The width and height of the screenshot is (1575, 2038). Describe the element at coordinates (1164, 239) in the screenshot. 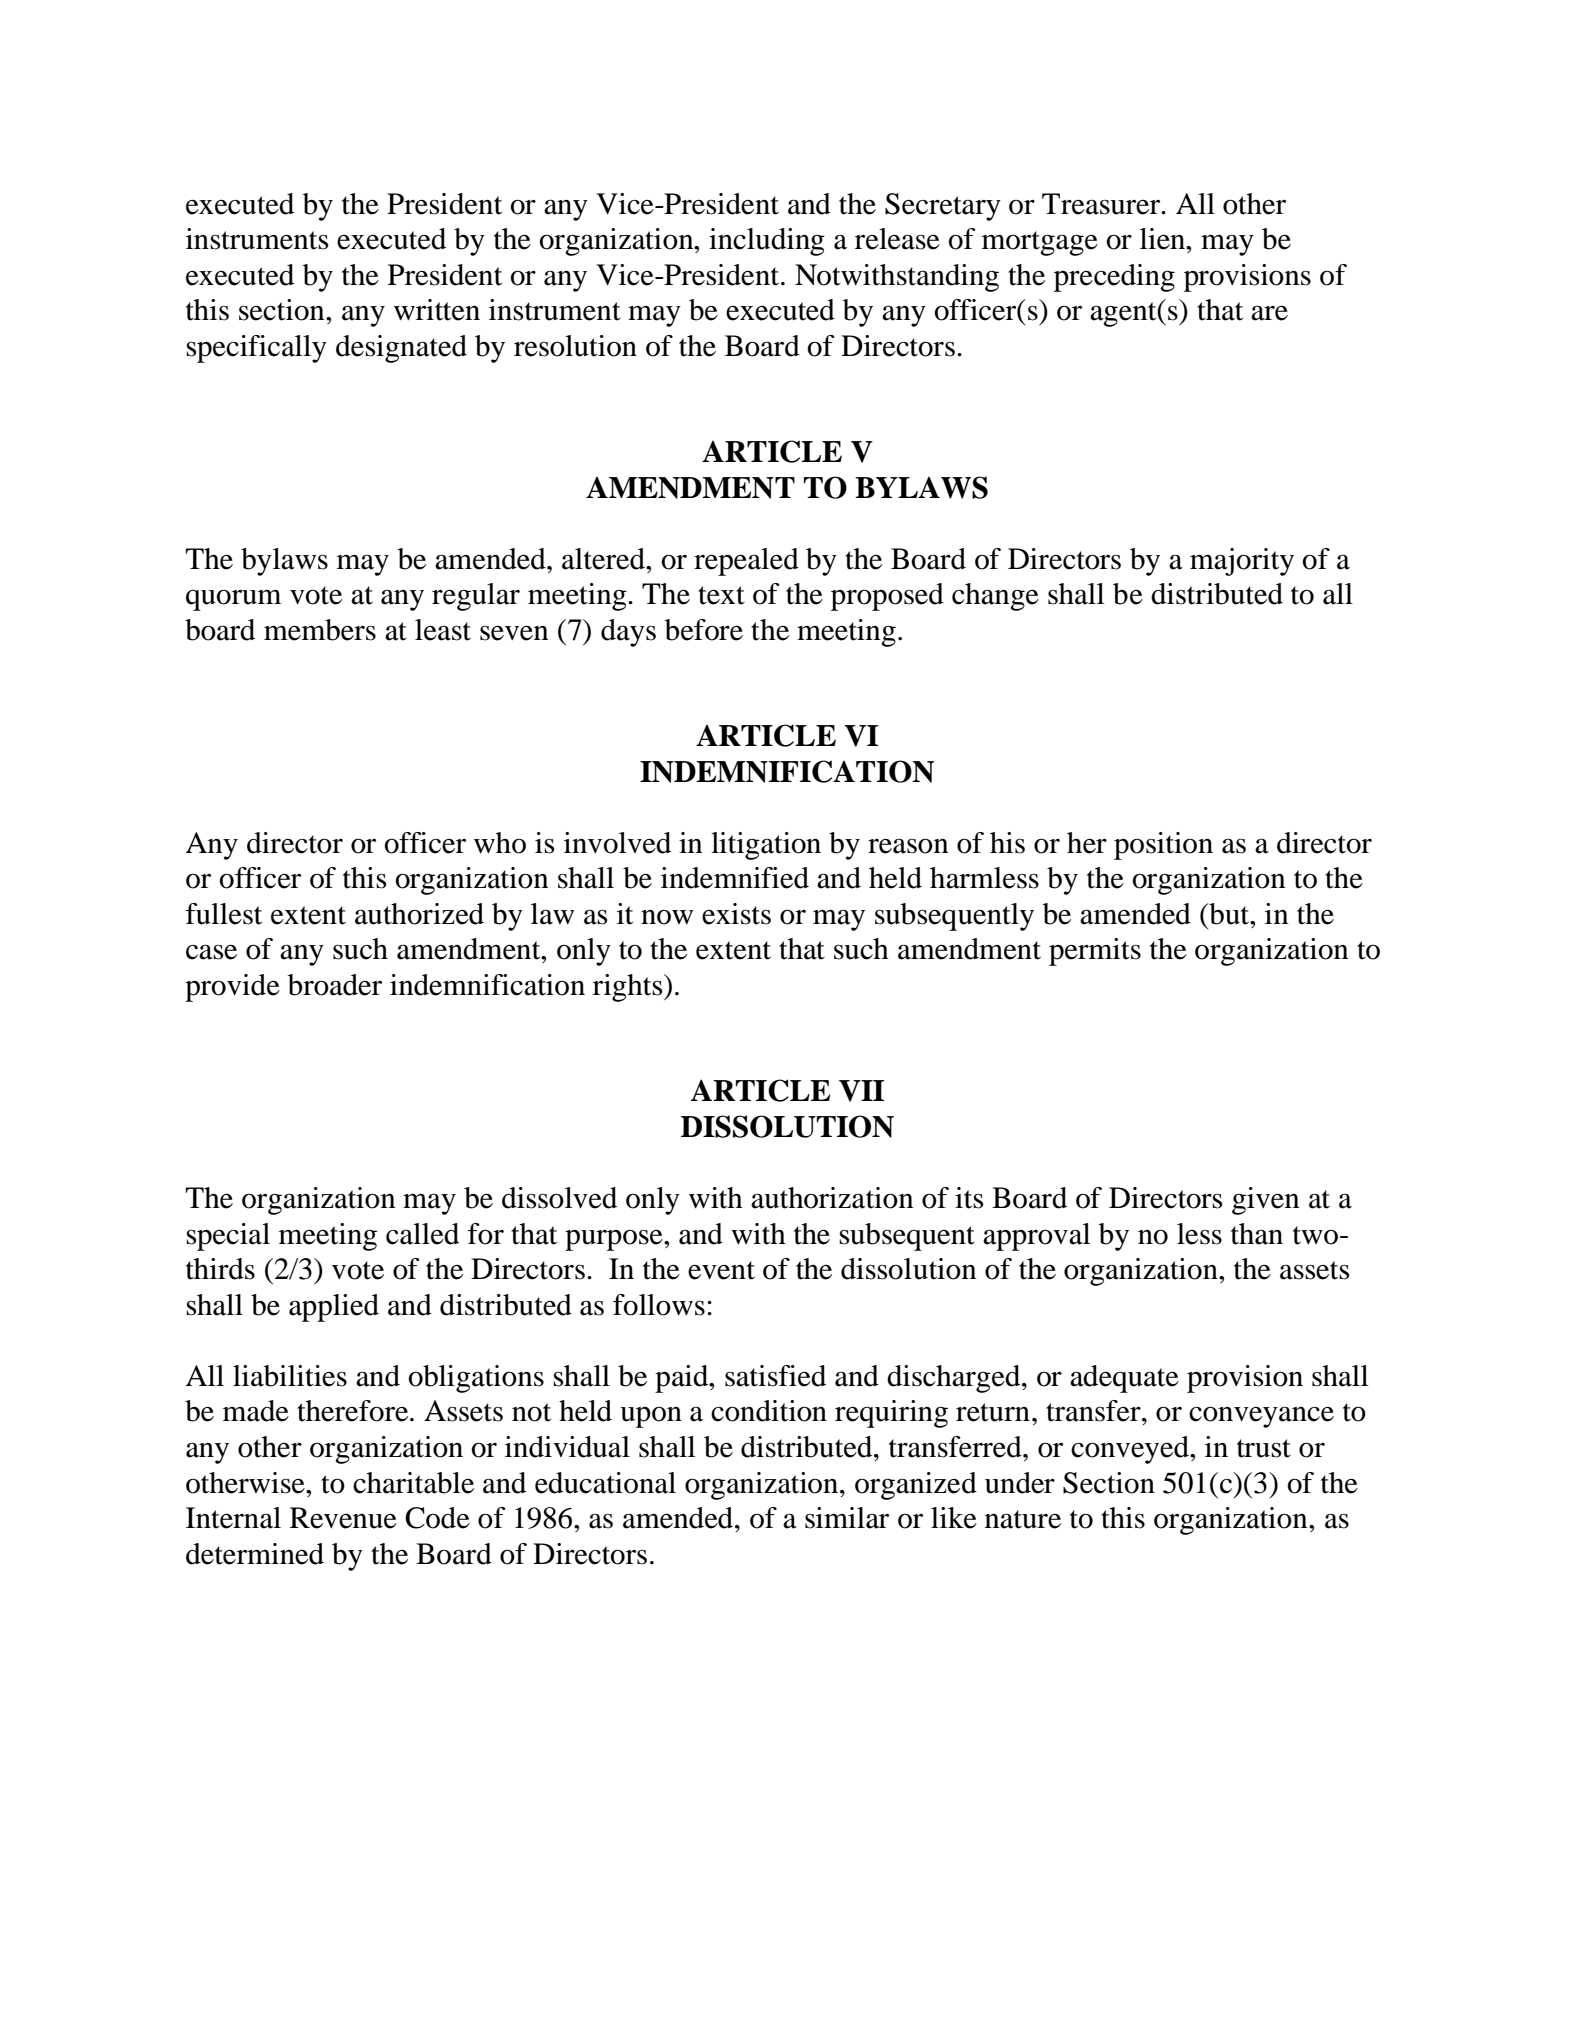

I see `lien` at that location.
